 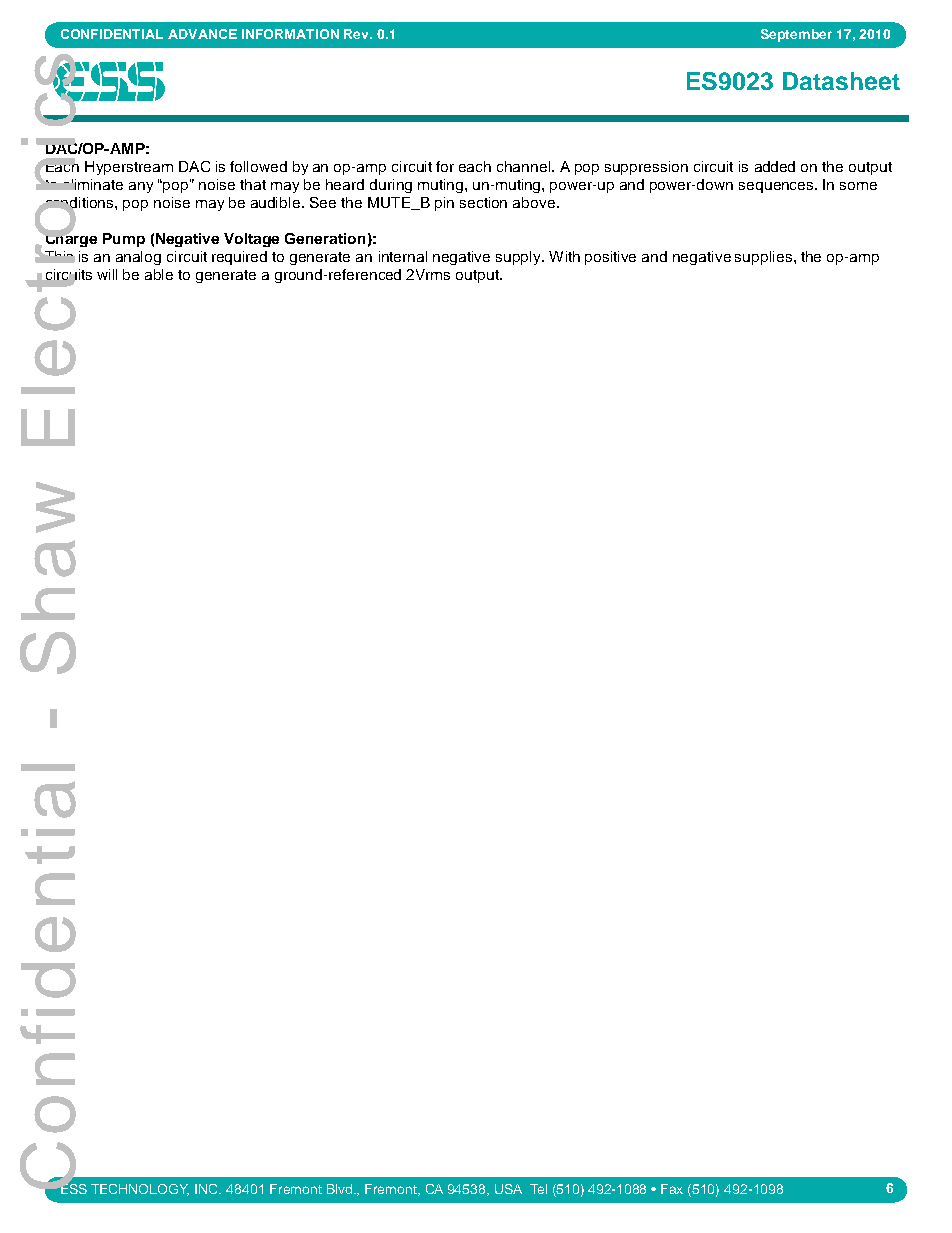 I want to click on will, so click(x=107, y=274).
